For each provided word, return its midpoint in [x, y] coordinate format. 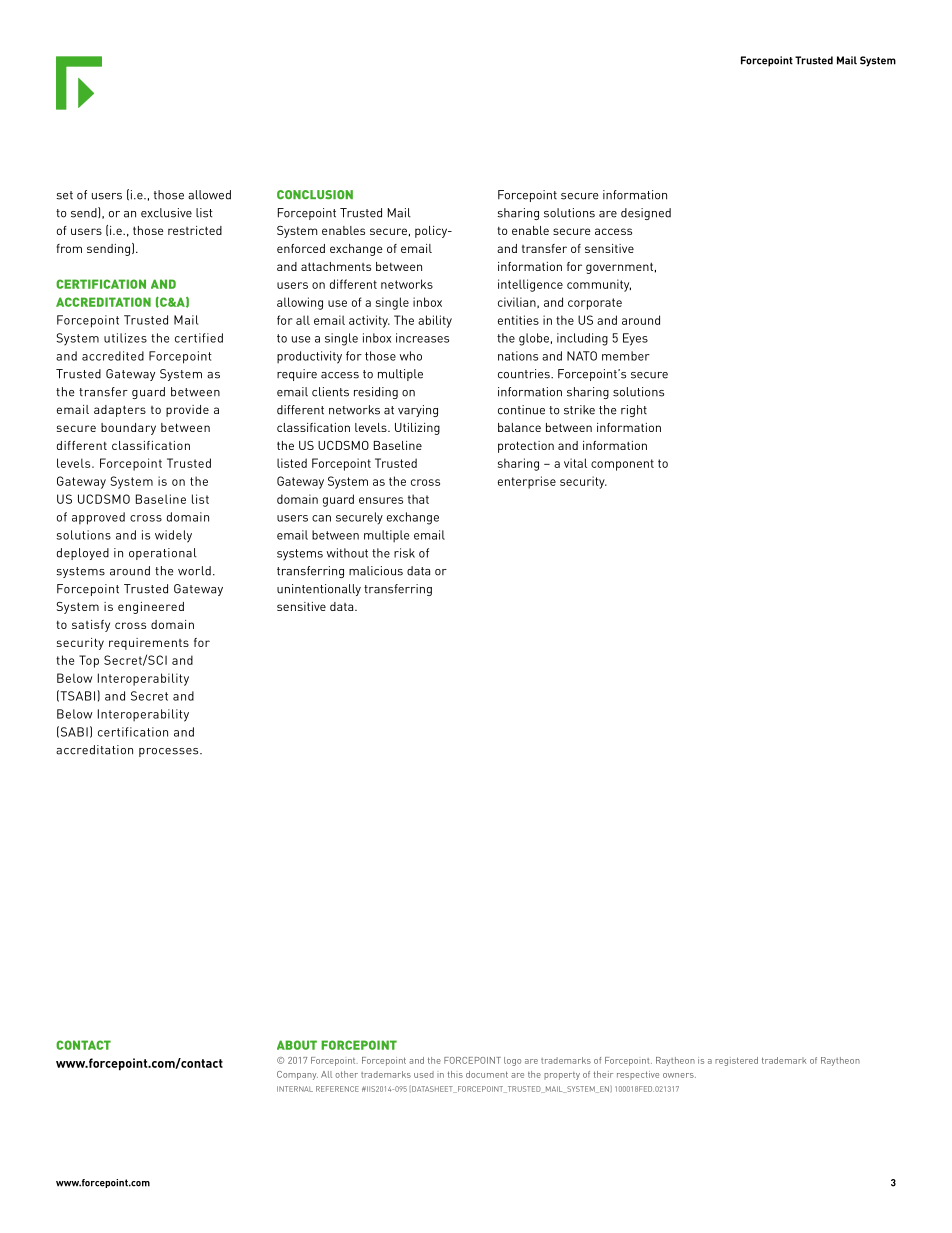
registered [736, 1061]
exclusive [166, 213]
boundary [128, 429]
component [622, 465]
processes [170, 752]
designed [646, 214]
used [424, 1074]
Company [297, 1075]
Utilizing [417, 429]
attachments [336, 266]
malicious [376, 571]
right [634, 411]
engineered [151, 608]
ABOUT [297, 1045]
